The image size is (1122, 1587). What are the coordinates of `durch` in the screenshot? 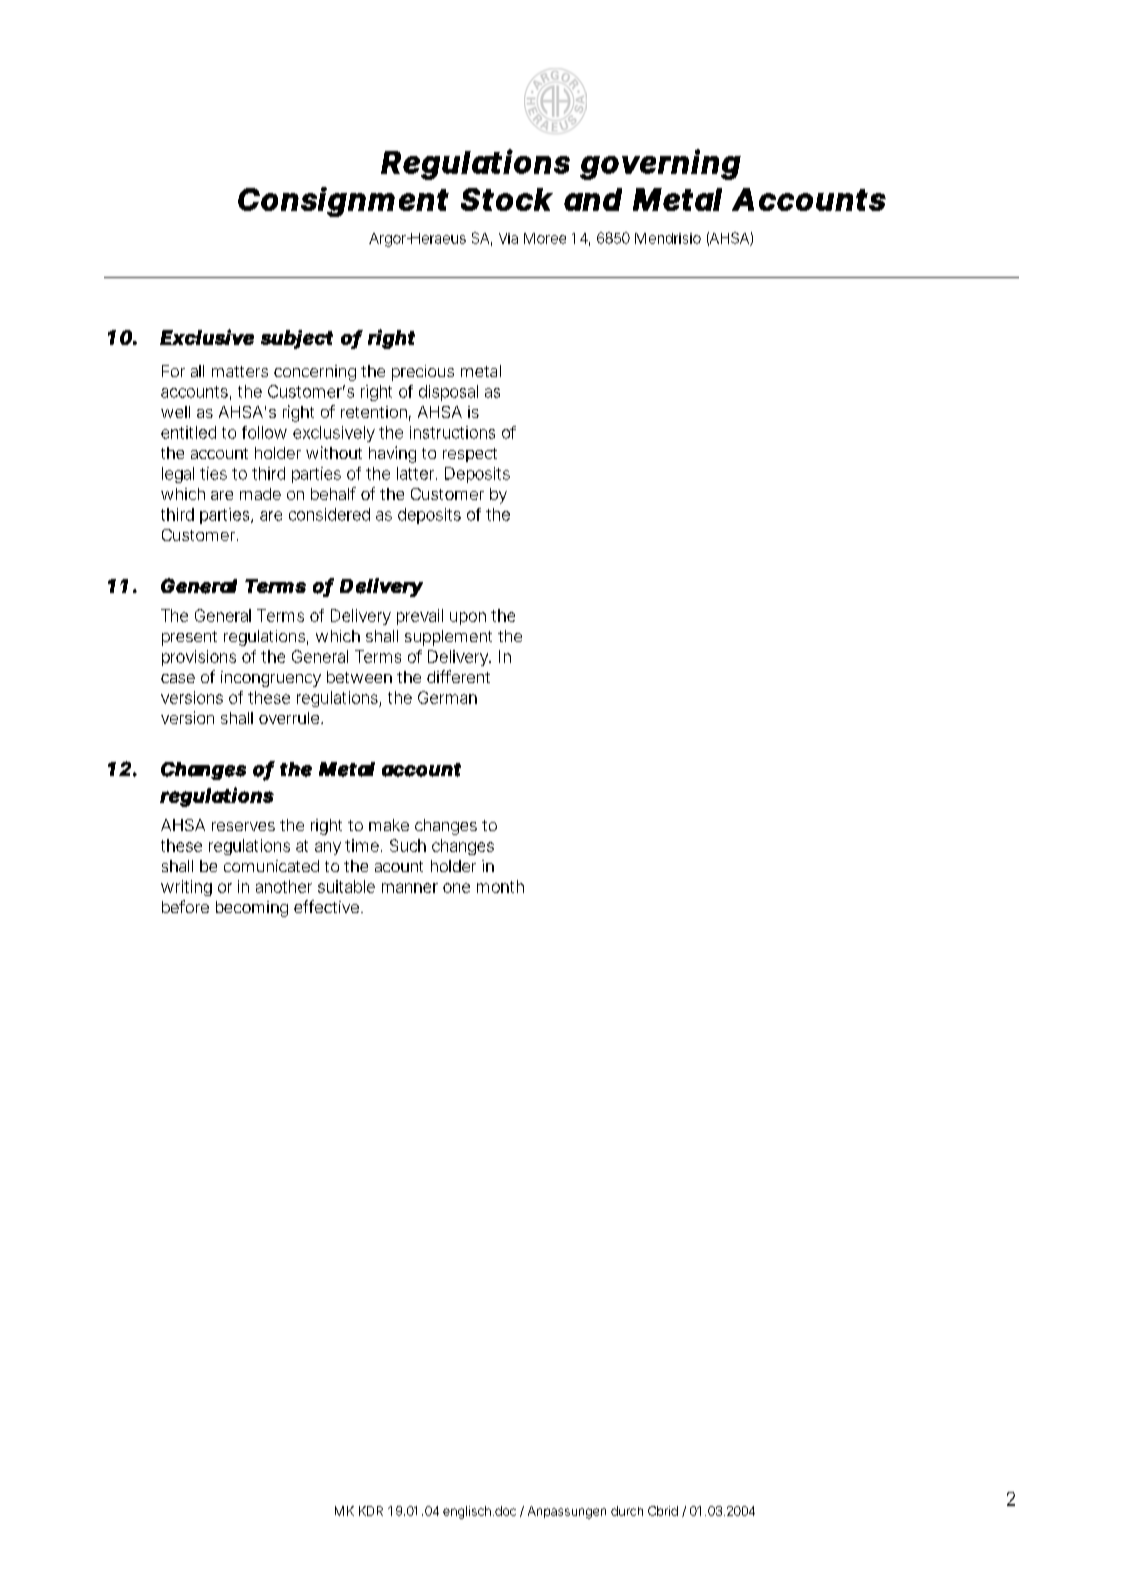 It's located at (627, 1511).
